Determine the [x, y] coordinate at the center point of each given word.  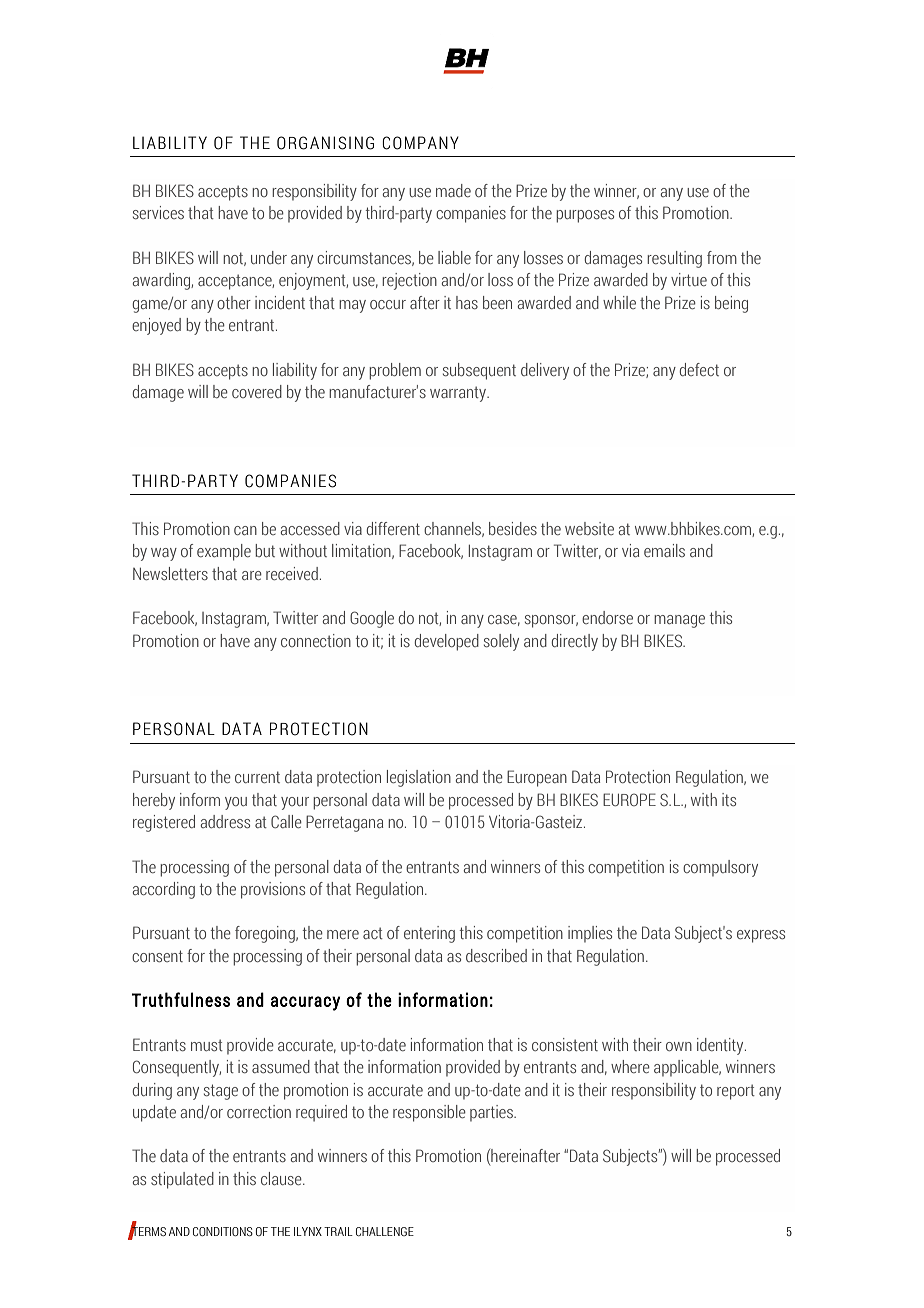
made [453, 190]
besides [513, 528]
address [225, 821]
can [245, 530]
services [158, 212]
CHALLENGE [385, 1231]
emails [664, 550]
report [736, 1092]
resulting [674, 259]
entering [429, 934]
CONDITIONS [223, 1231]
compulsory [720, 868]
